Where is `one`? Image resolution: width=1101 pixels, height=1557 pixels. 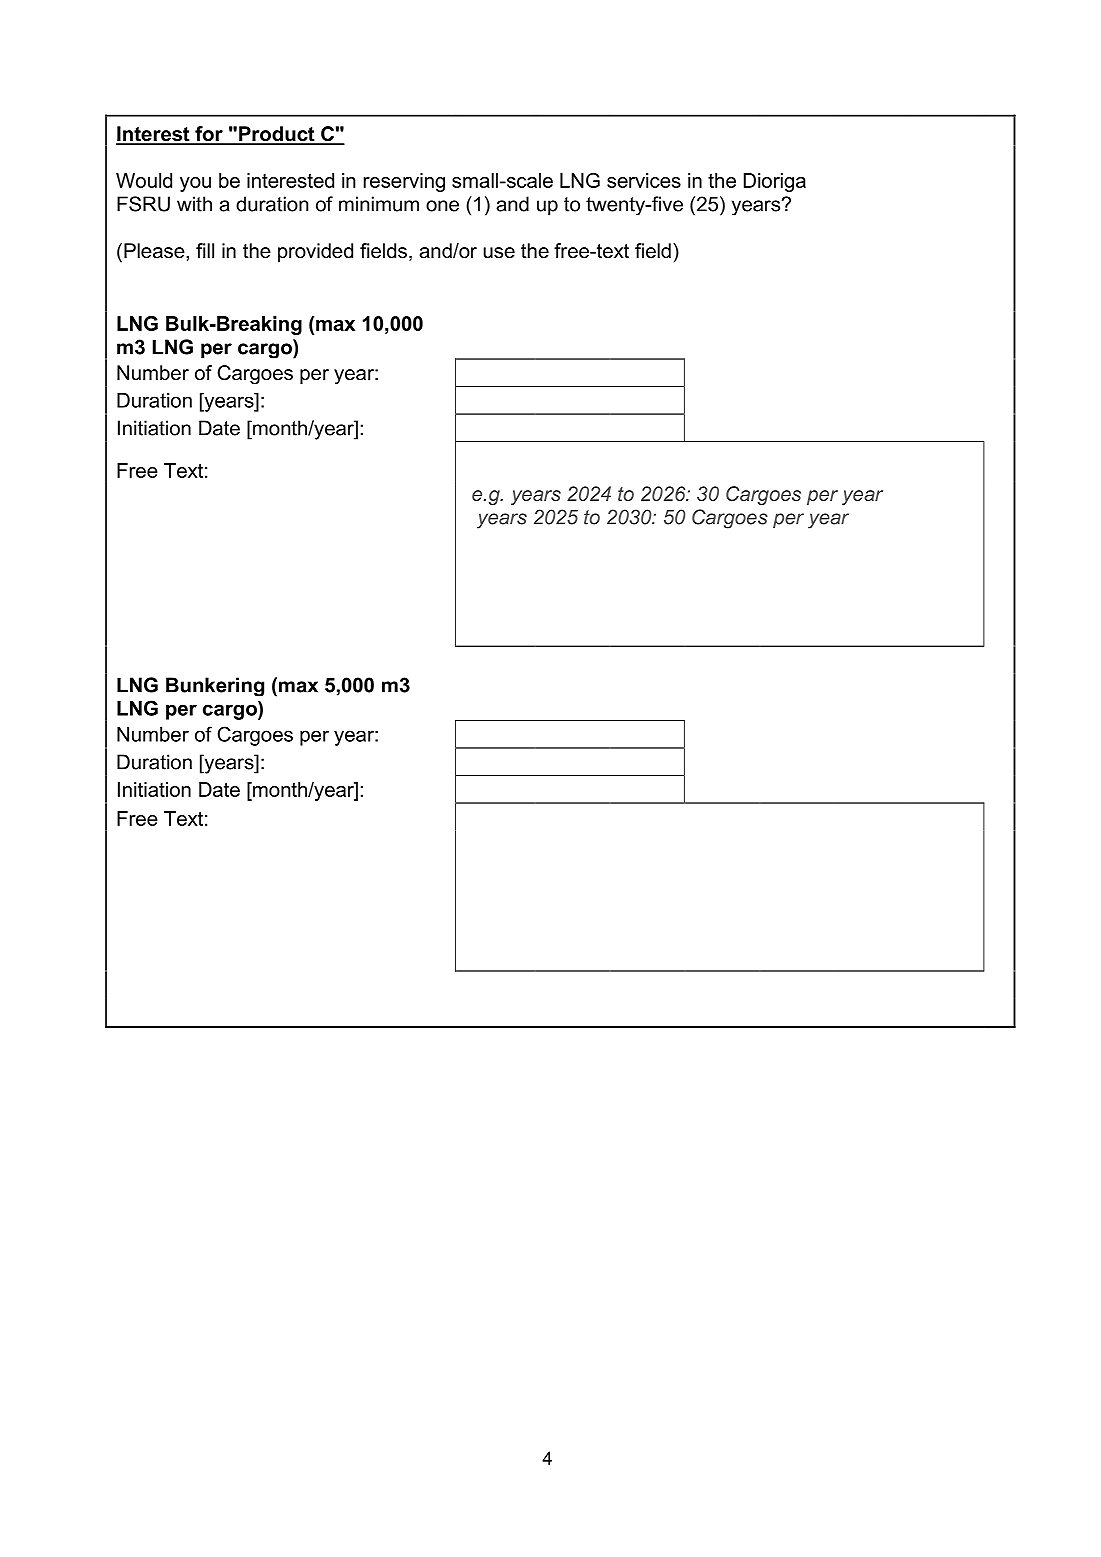
one is located at coordinates (442, 206).
